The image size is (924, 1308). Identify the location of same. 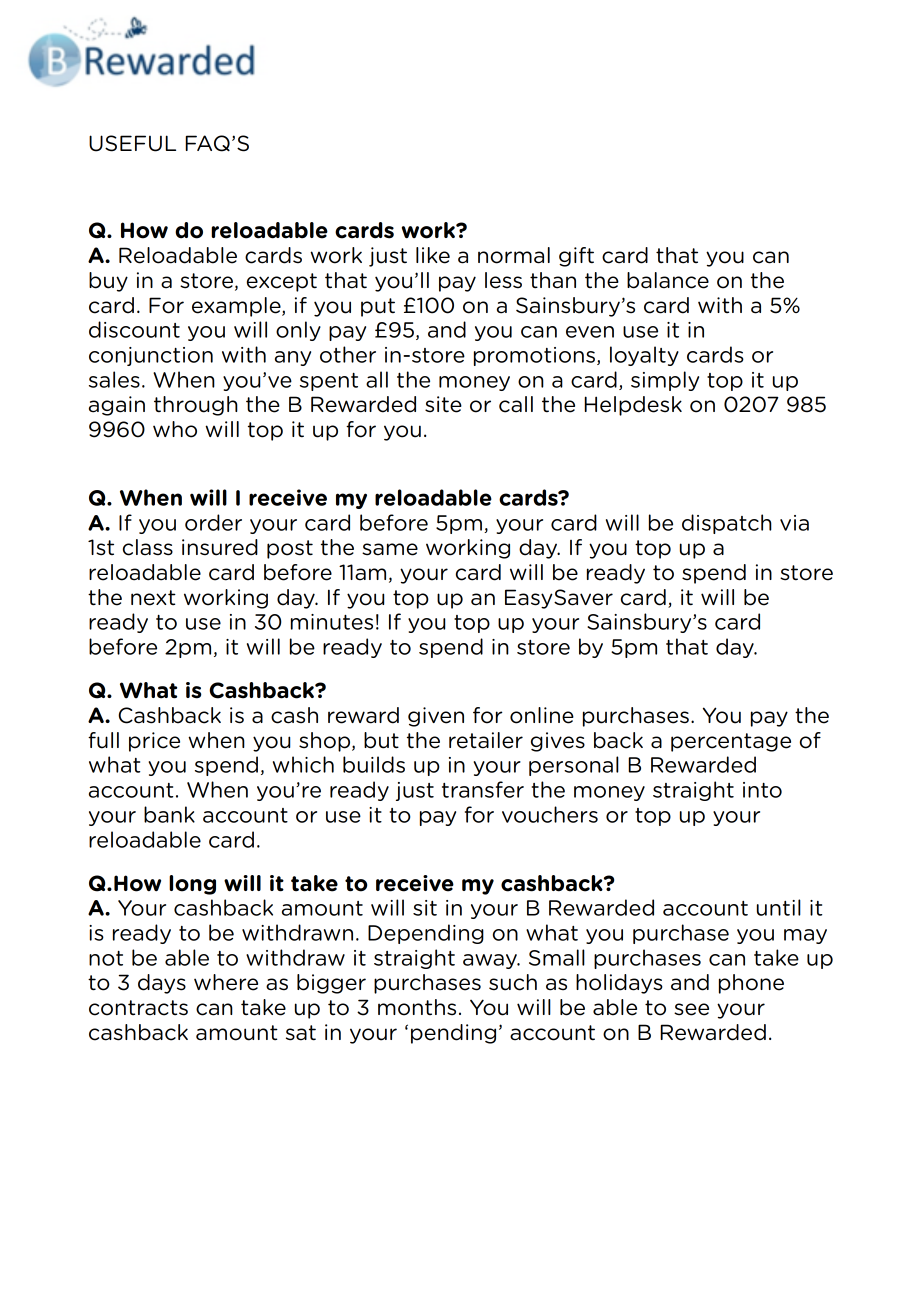
(390, 549).
